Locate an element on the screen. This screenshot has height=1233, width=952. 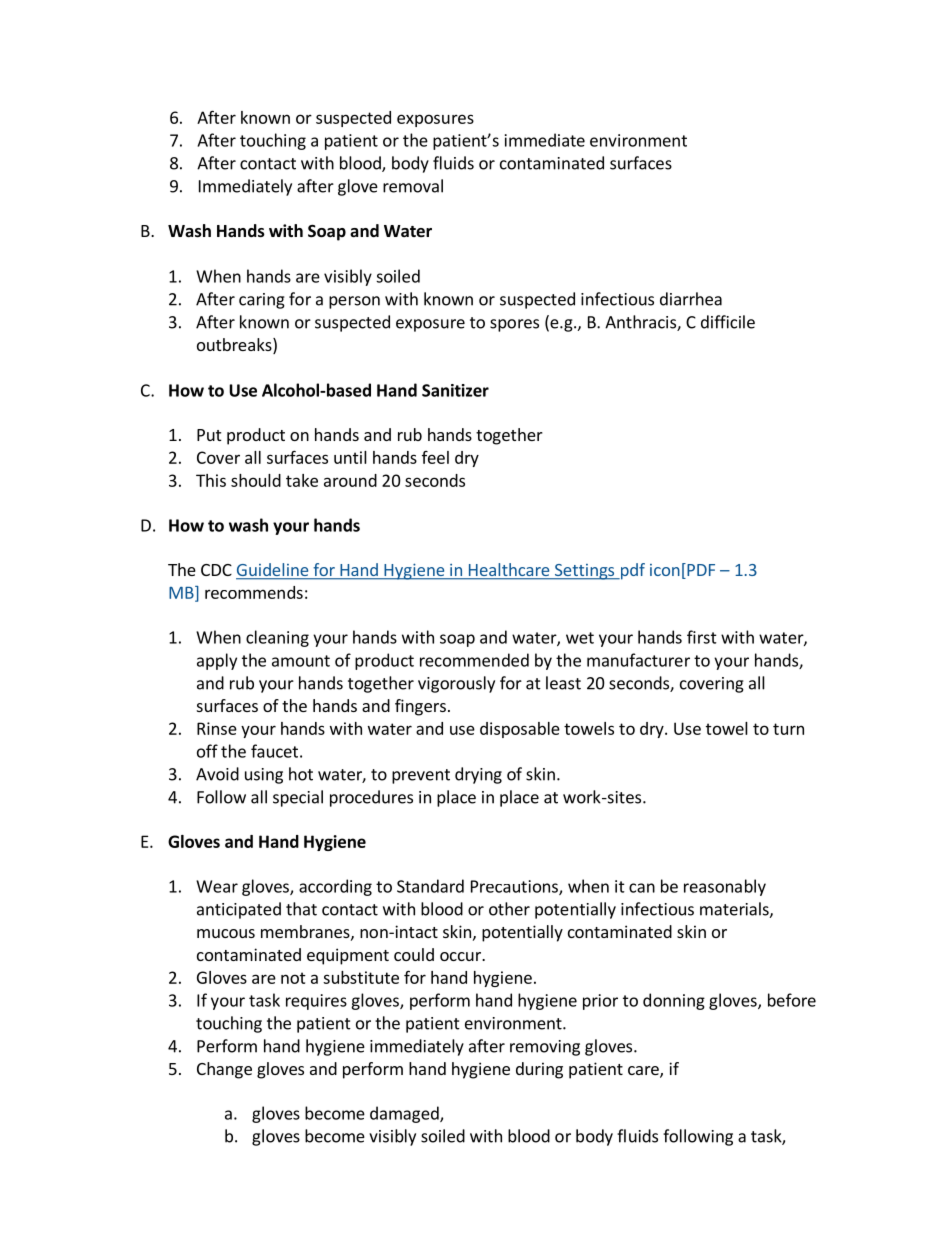
caring is located at coordinates (262, 301).
